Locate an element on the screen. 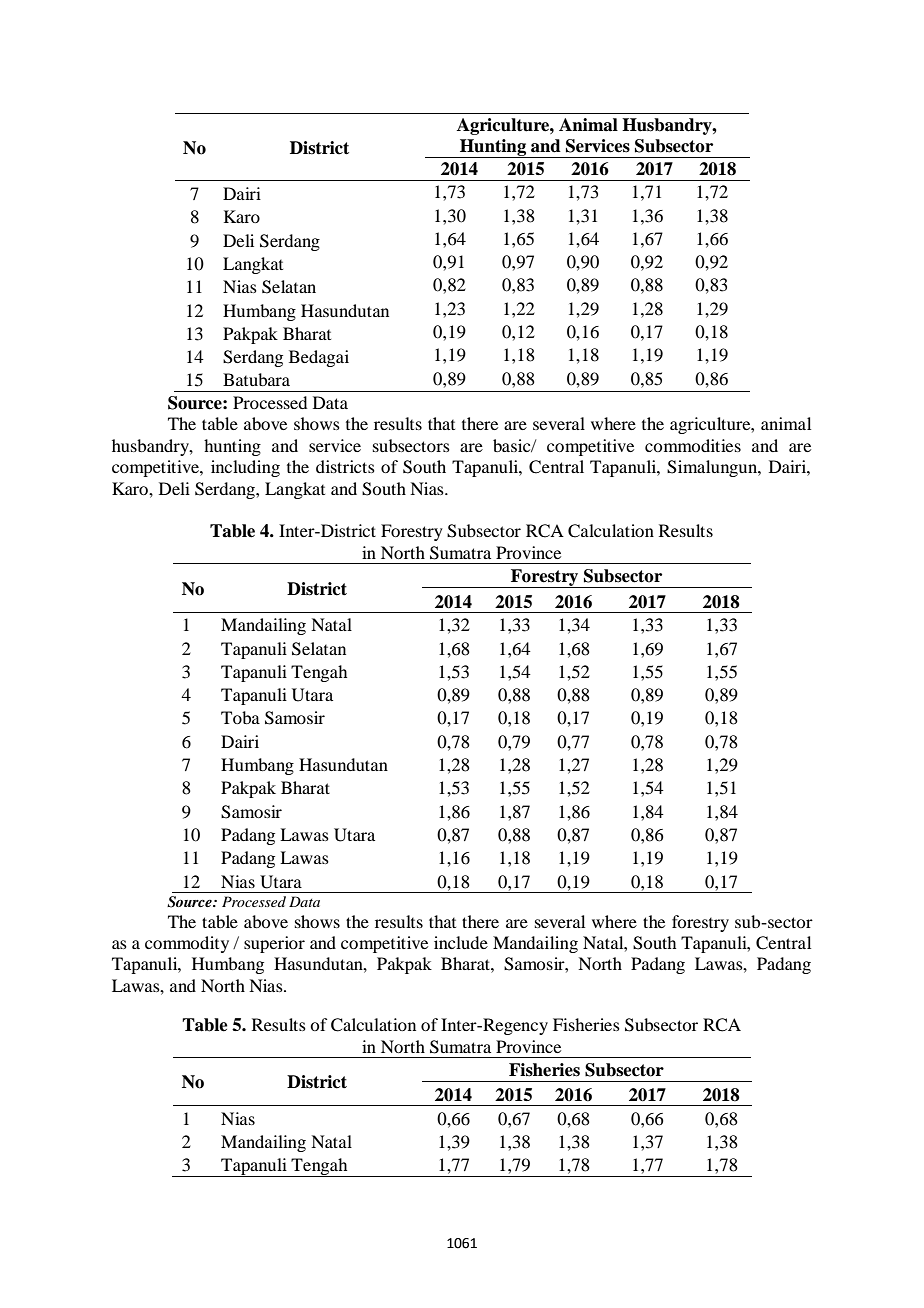 Image resolution: width=924 pixels, height=1308 pixels. Toba is located at coordinates (240, 717).
